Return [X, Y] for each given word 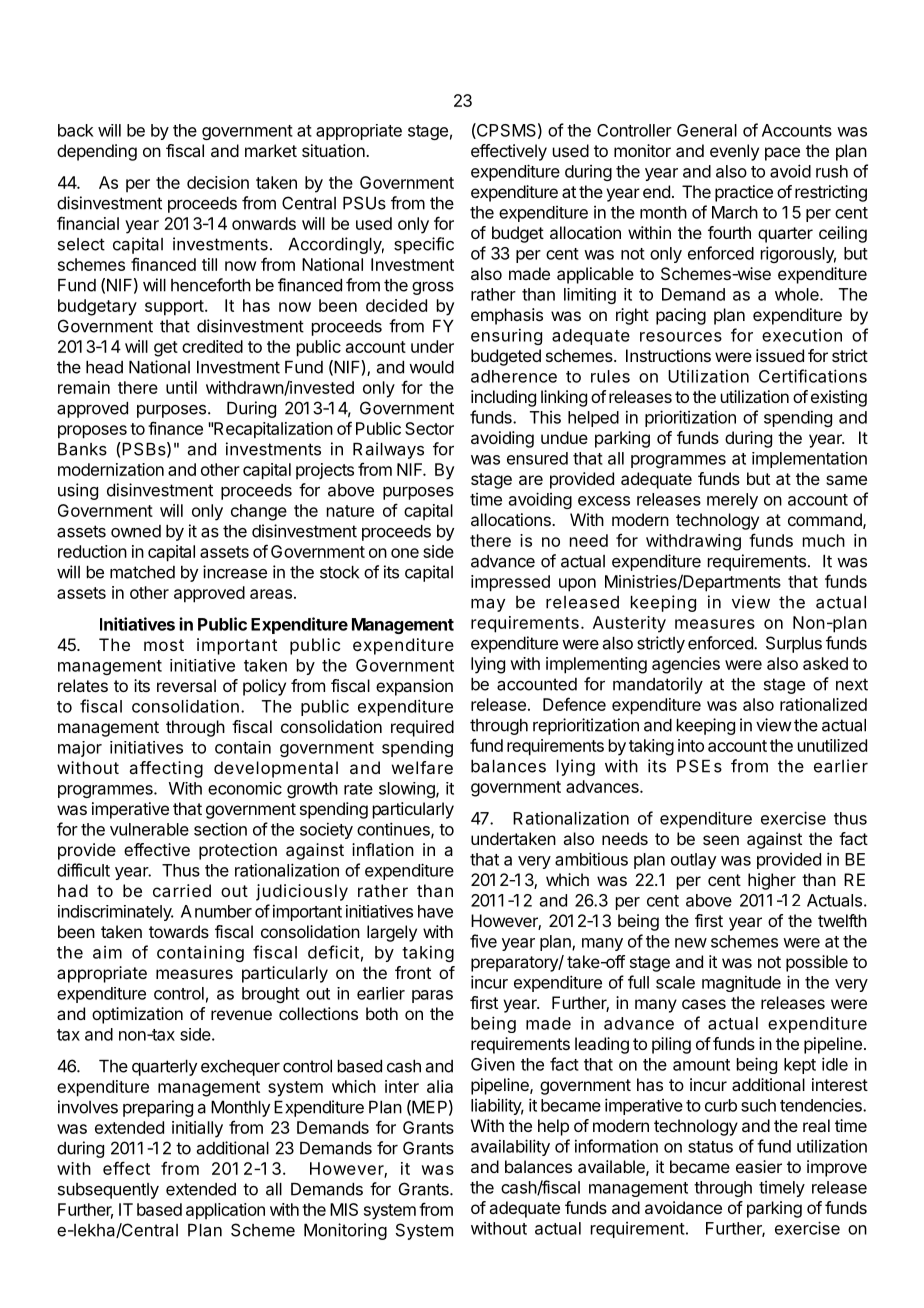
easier [759, 1166]
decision [218, 182]
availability [510, 1147]
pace [782, 154]
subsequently [108, 1191]
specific [424, 245]
